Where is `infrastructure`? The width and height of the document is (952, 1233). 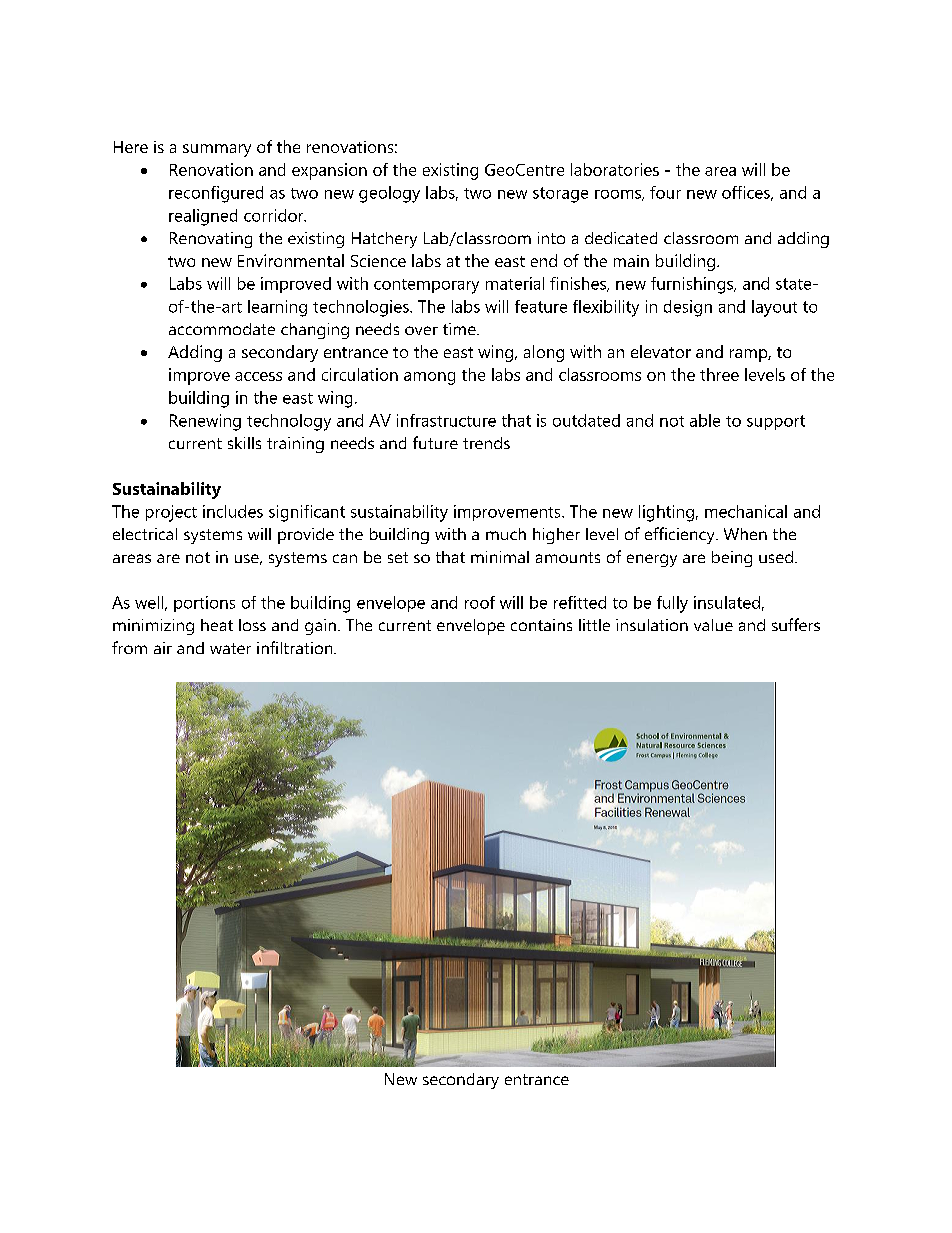
infrastructure is located at coordinates (446, 420).
